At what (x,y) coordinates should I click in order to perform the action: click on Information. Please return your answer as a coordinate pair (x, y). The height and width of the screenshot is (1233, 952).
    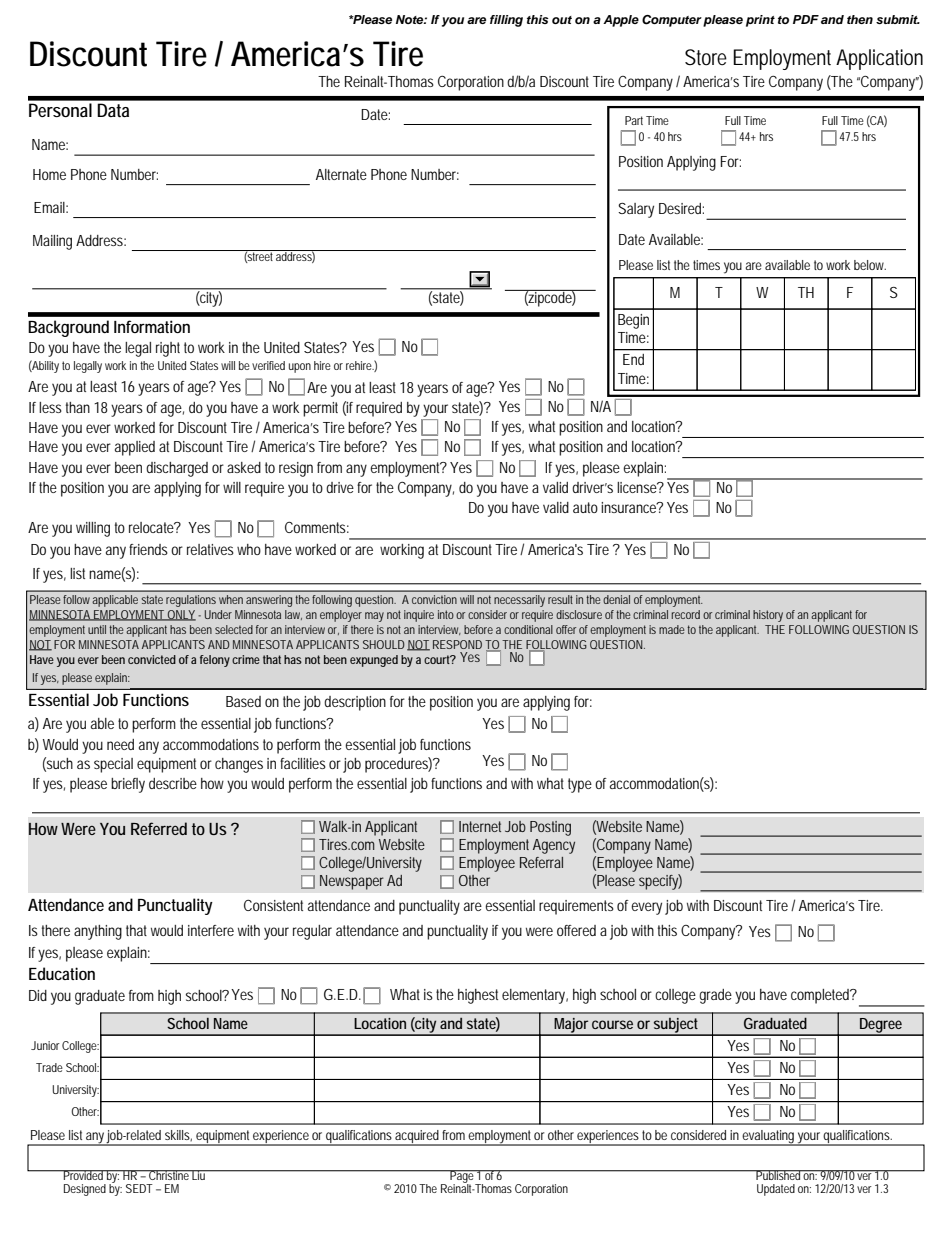
    Looking at the image, I should click on (152, 326).
